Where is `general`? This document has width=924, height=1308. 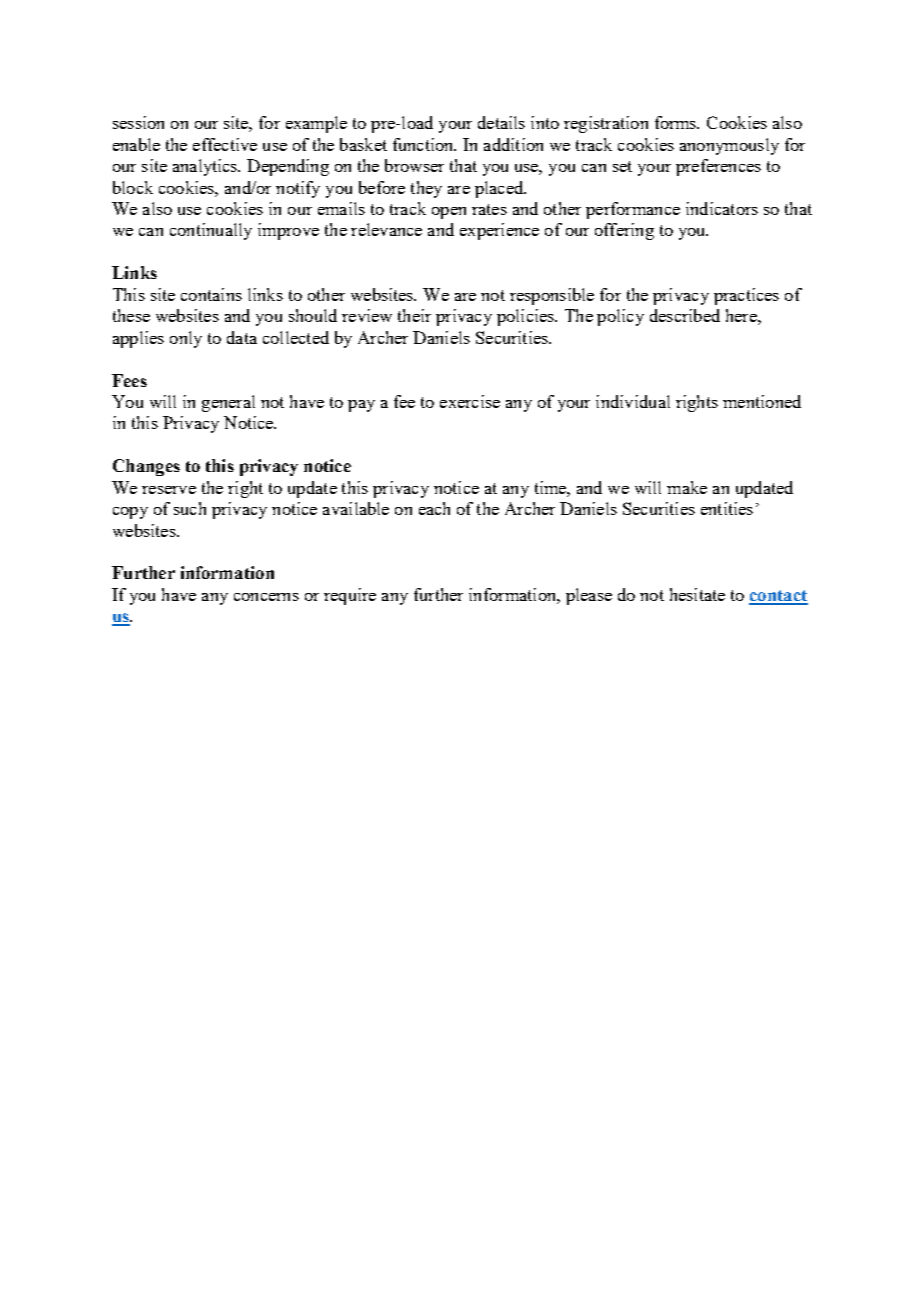
general is located at coordinates (228, 403).
